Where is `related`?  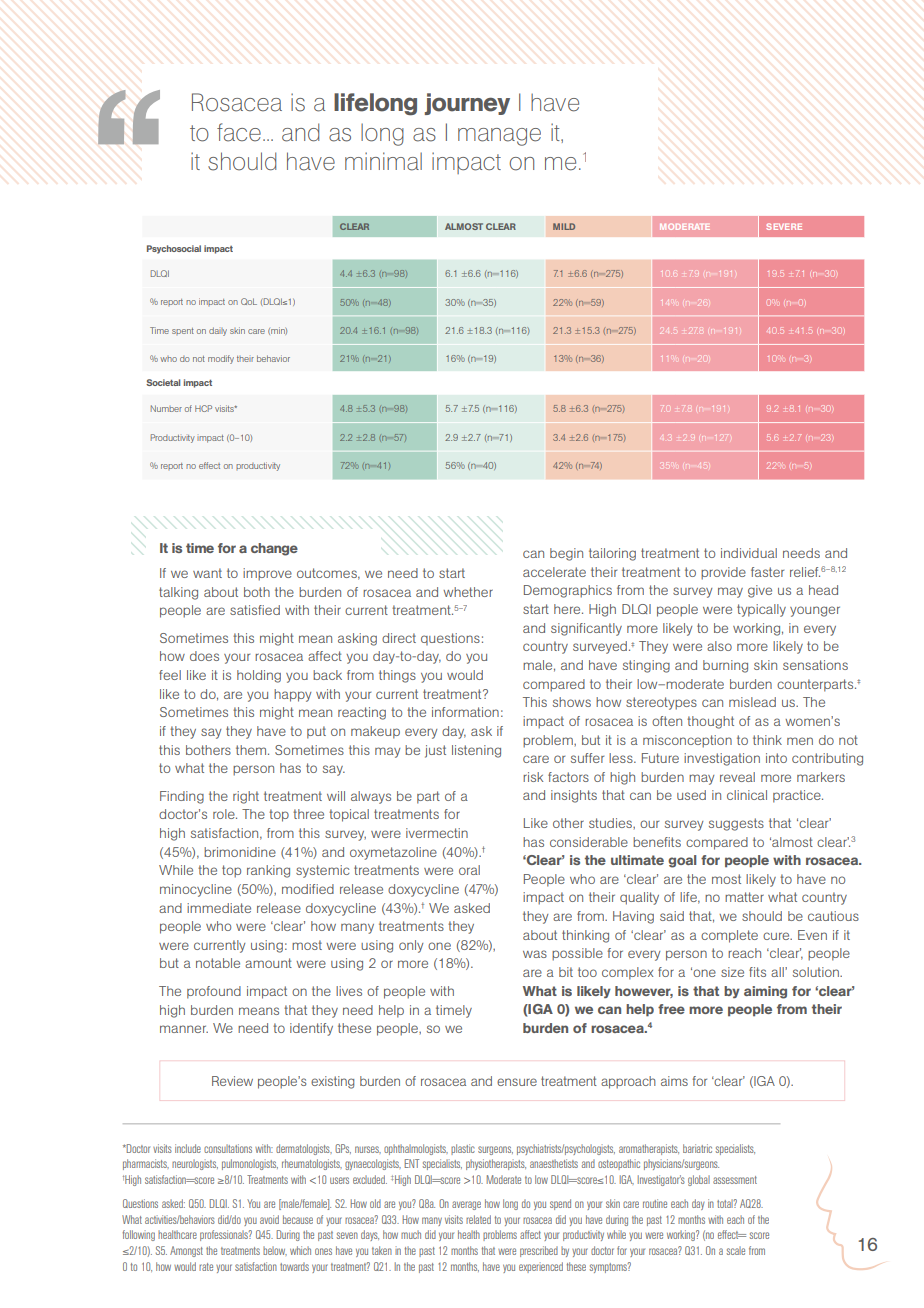
related is located at coordinates (478, 1219).
